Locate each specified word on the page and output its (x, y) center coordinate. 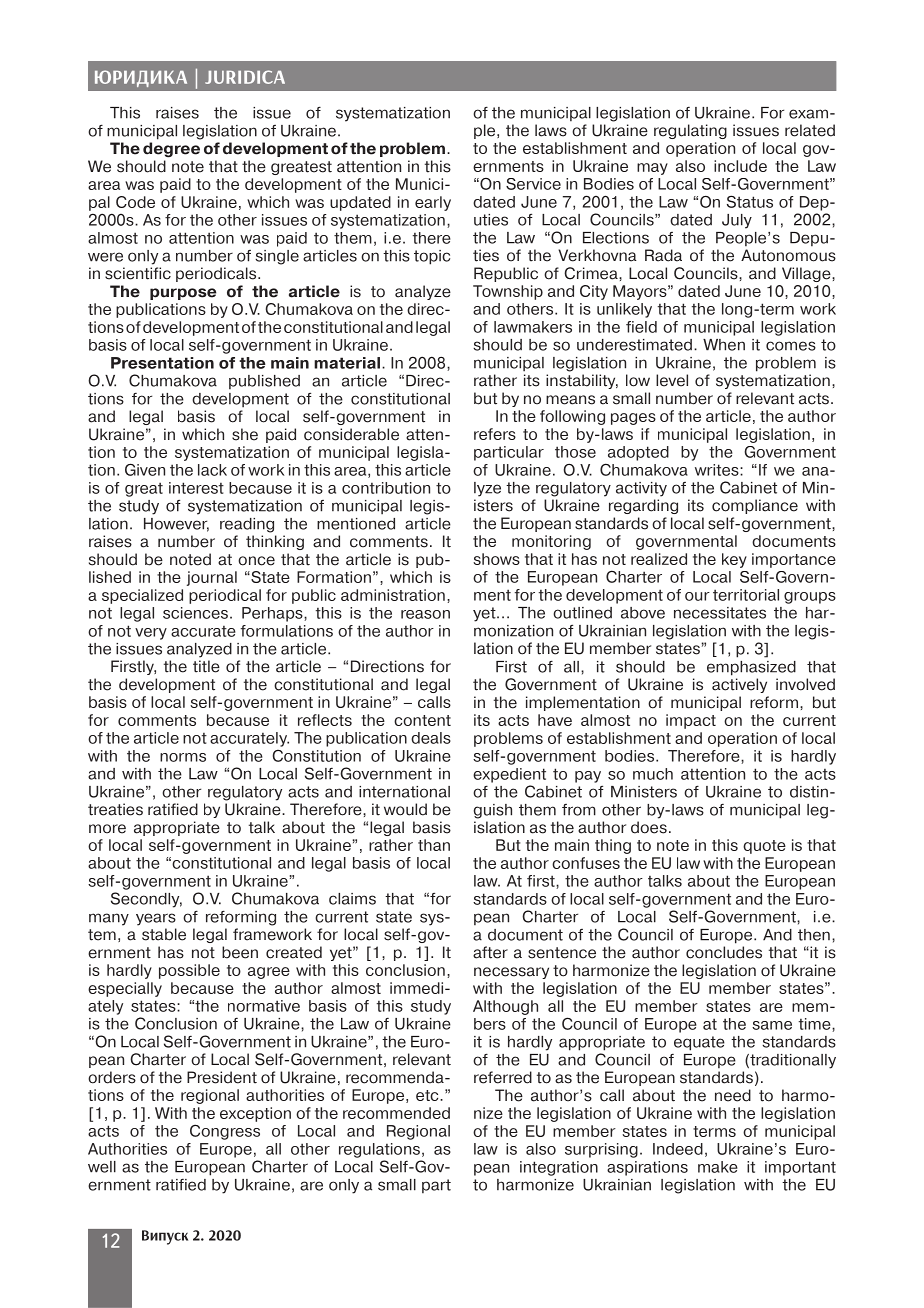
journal (212, 578)
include (740, 166)
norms (183, 757)
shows (496, 559)
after (490, 952)
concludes (724, 952)
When (724, 345)
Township (508, 292)
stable (164, 934)
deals (431, 738)
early (433, 203)
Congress (225, 1132)
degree (171, 150)
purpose (183, 294)
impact (691, 721)
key (734, 560)
